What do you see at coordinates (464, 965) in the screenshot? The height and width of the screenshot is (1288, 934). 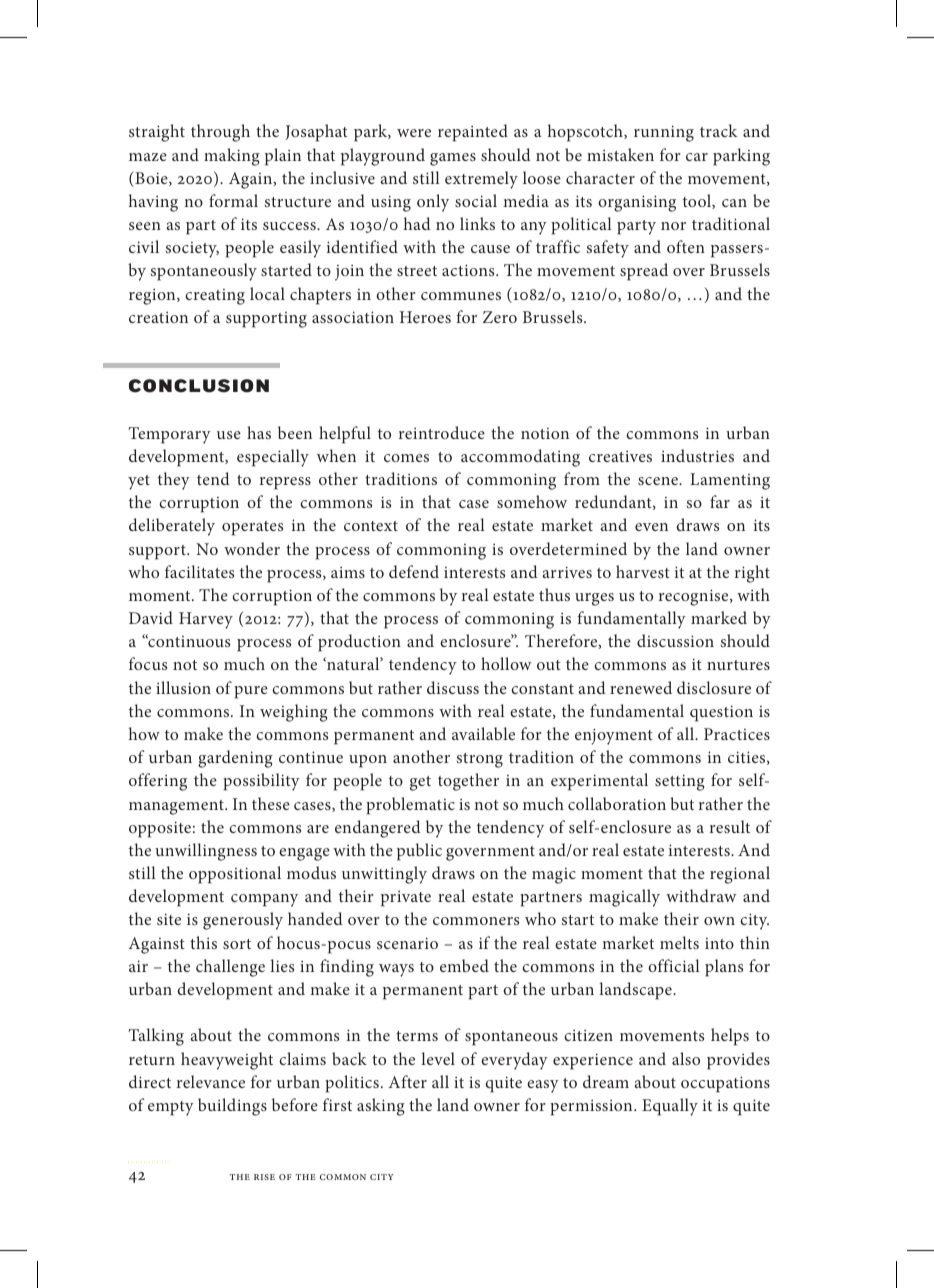 I see `embed` at bounding box center [464, 965].
